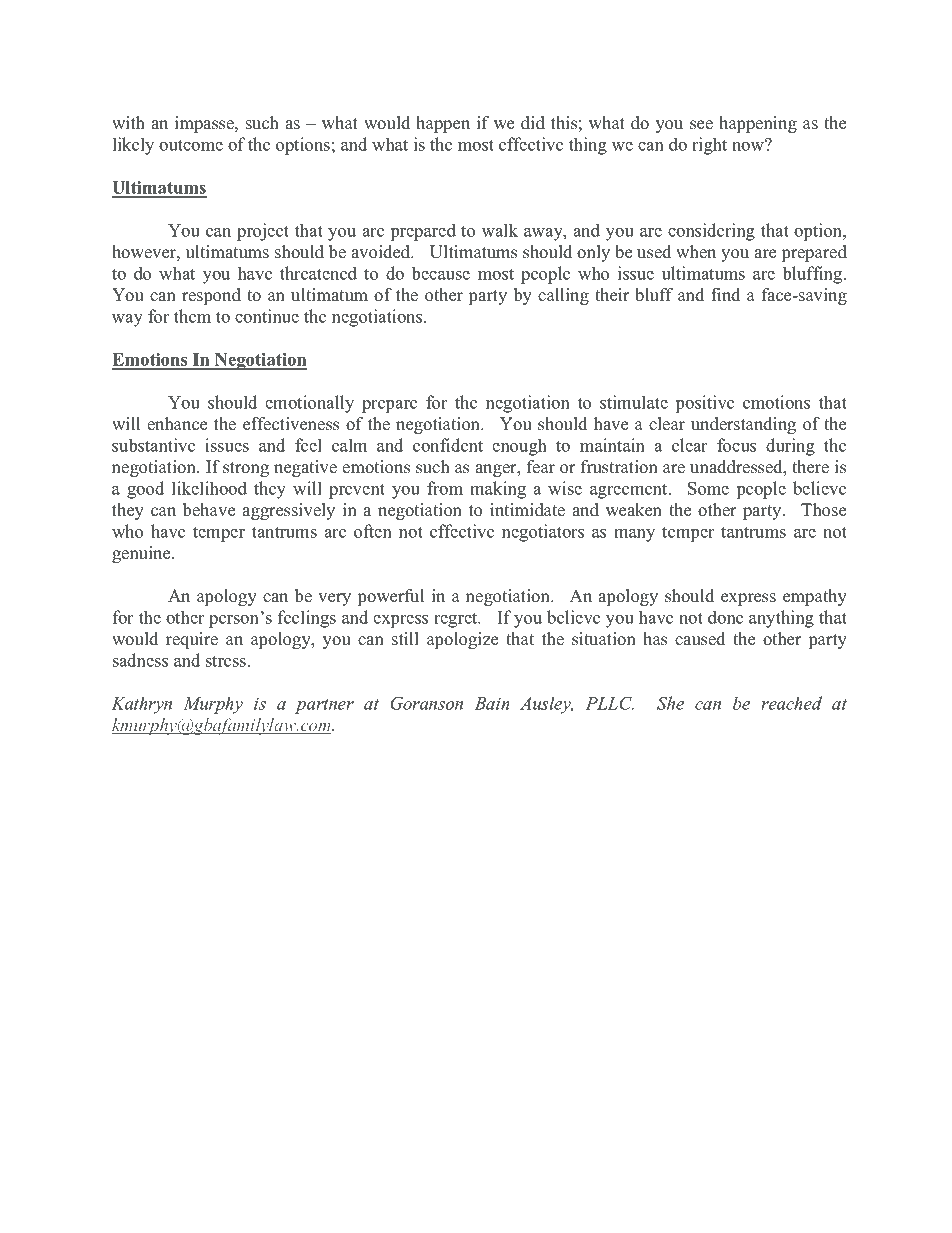 This page has width=952, height=1233. What do you see at coordinates (696, 252) in the page?
I see `when` at bounding box center [696, 252].
